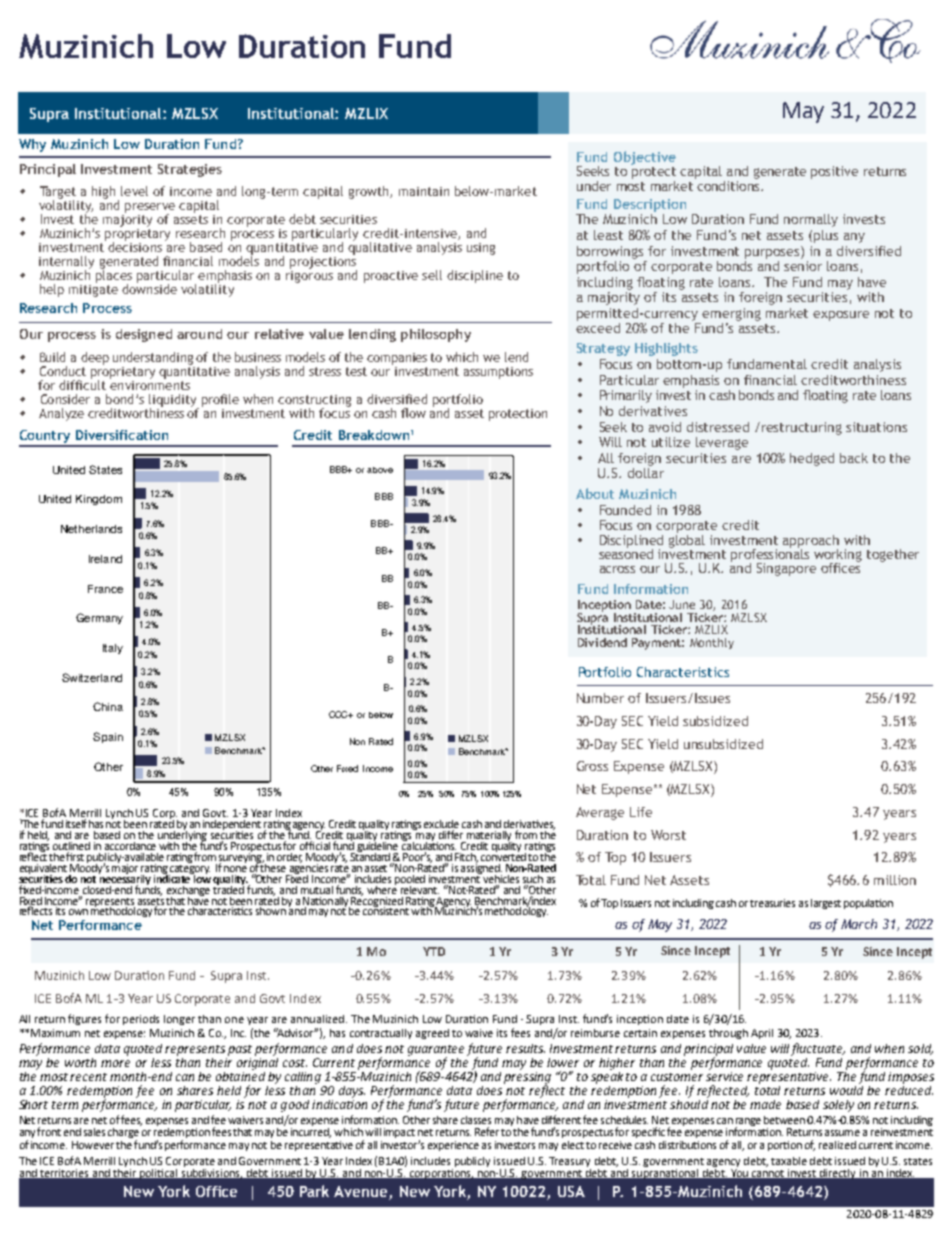  I want to click on experience, so click(453, 1146).
